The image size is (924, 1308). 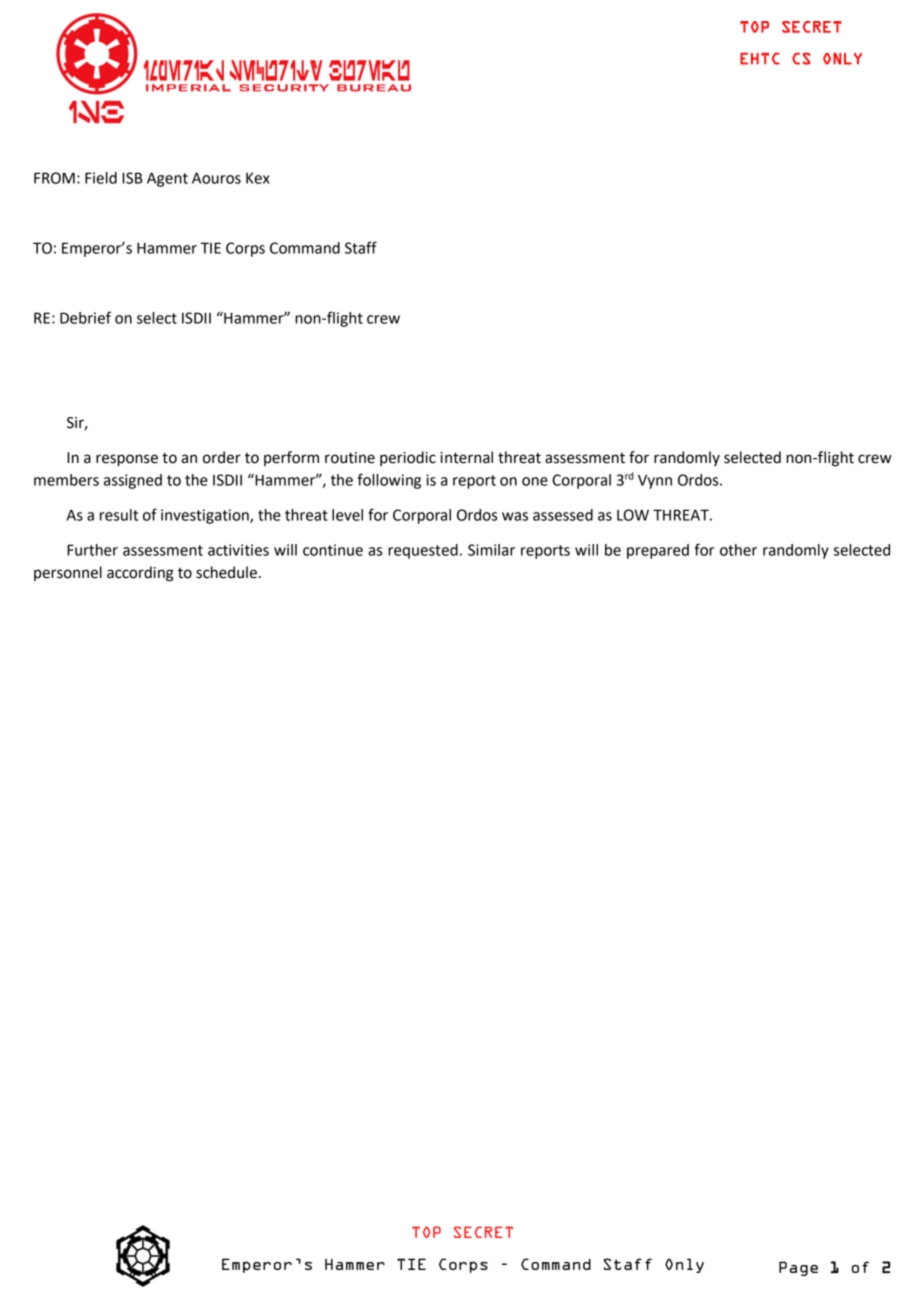 What do you see at coordinates (658, 551) in the document?
I see `prepared` at bounding box center [658, 551].
